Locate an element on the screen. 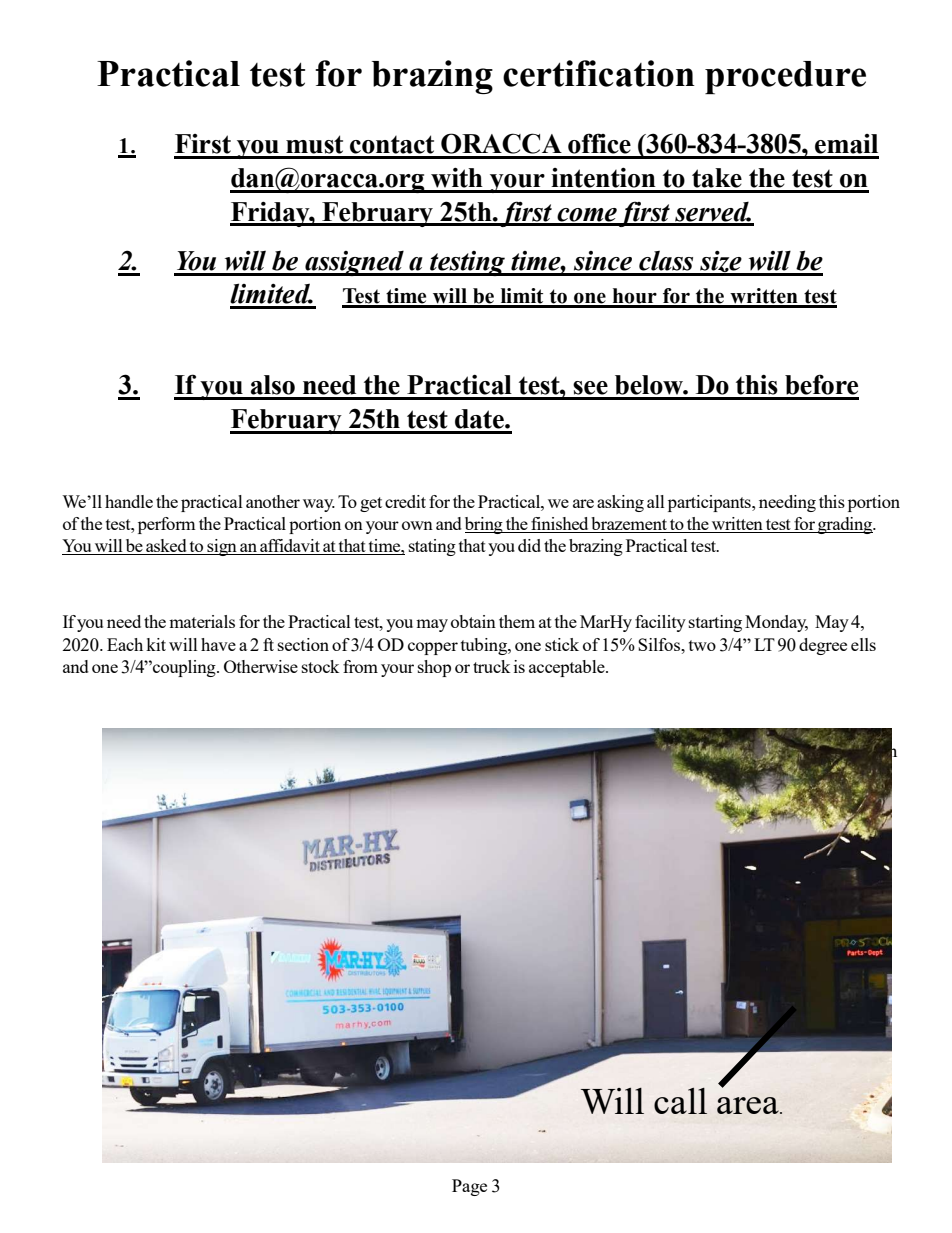 The image size is (952, 1233). entrance is located at coordinates (858, 861).
